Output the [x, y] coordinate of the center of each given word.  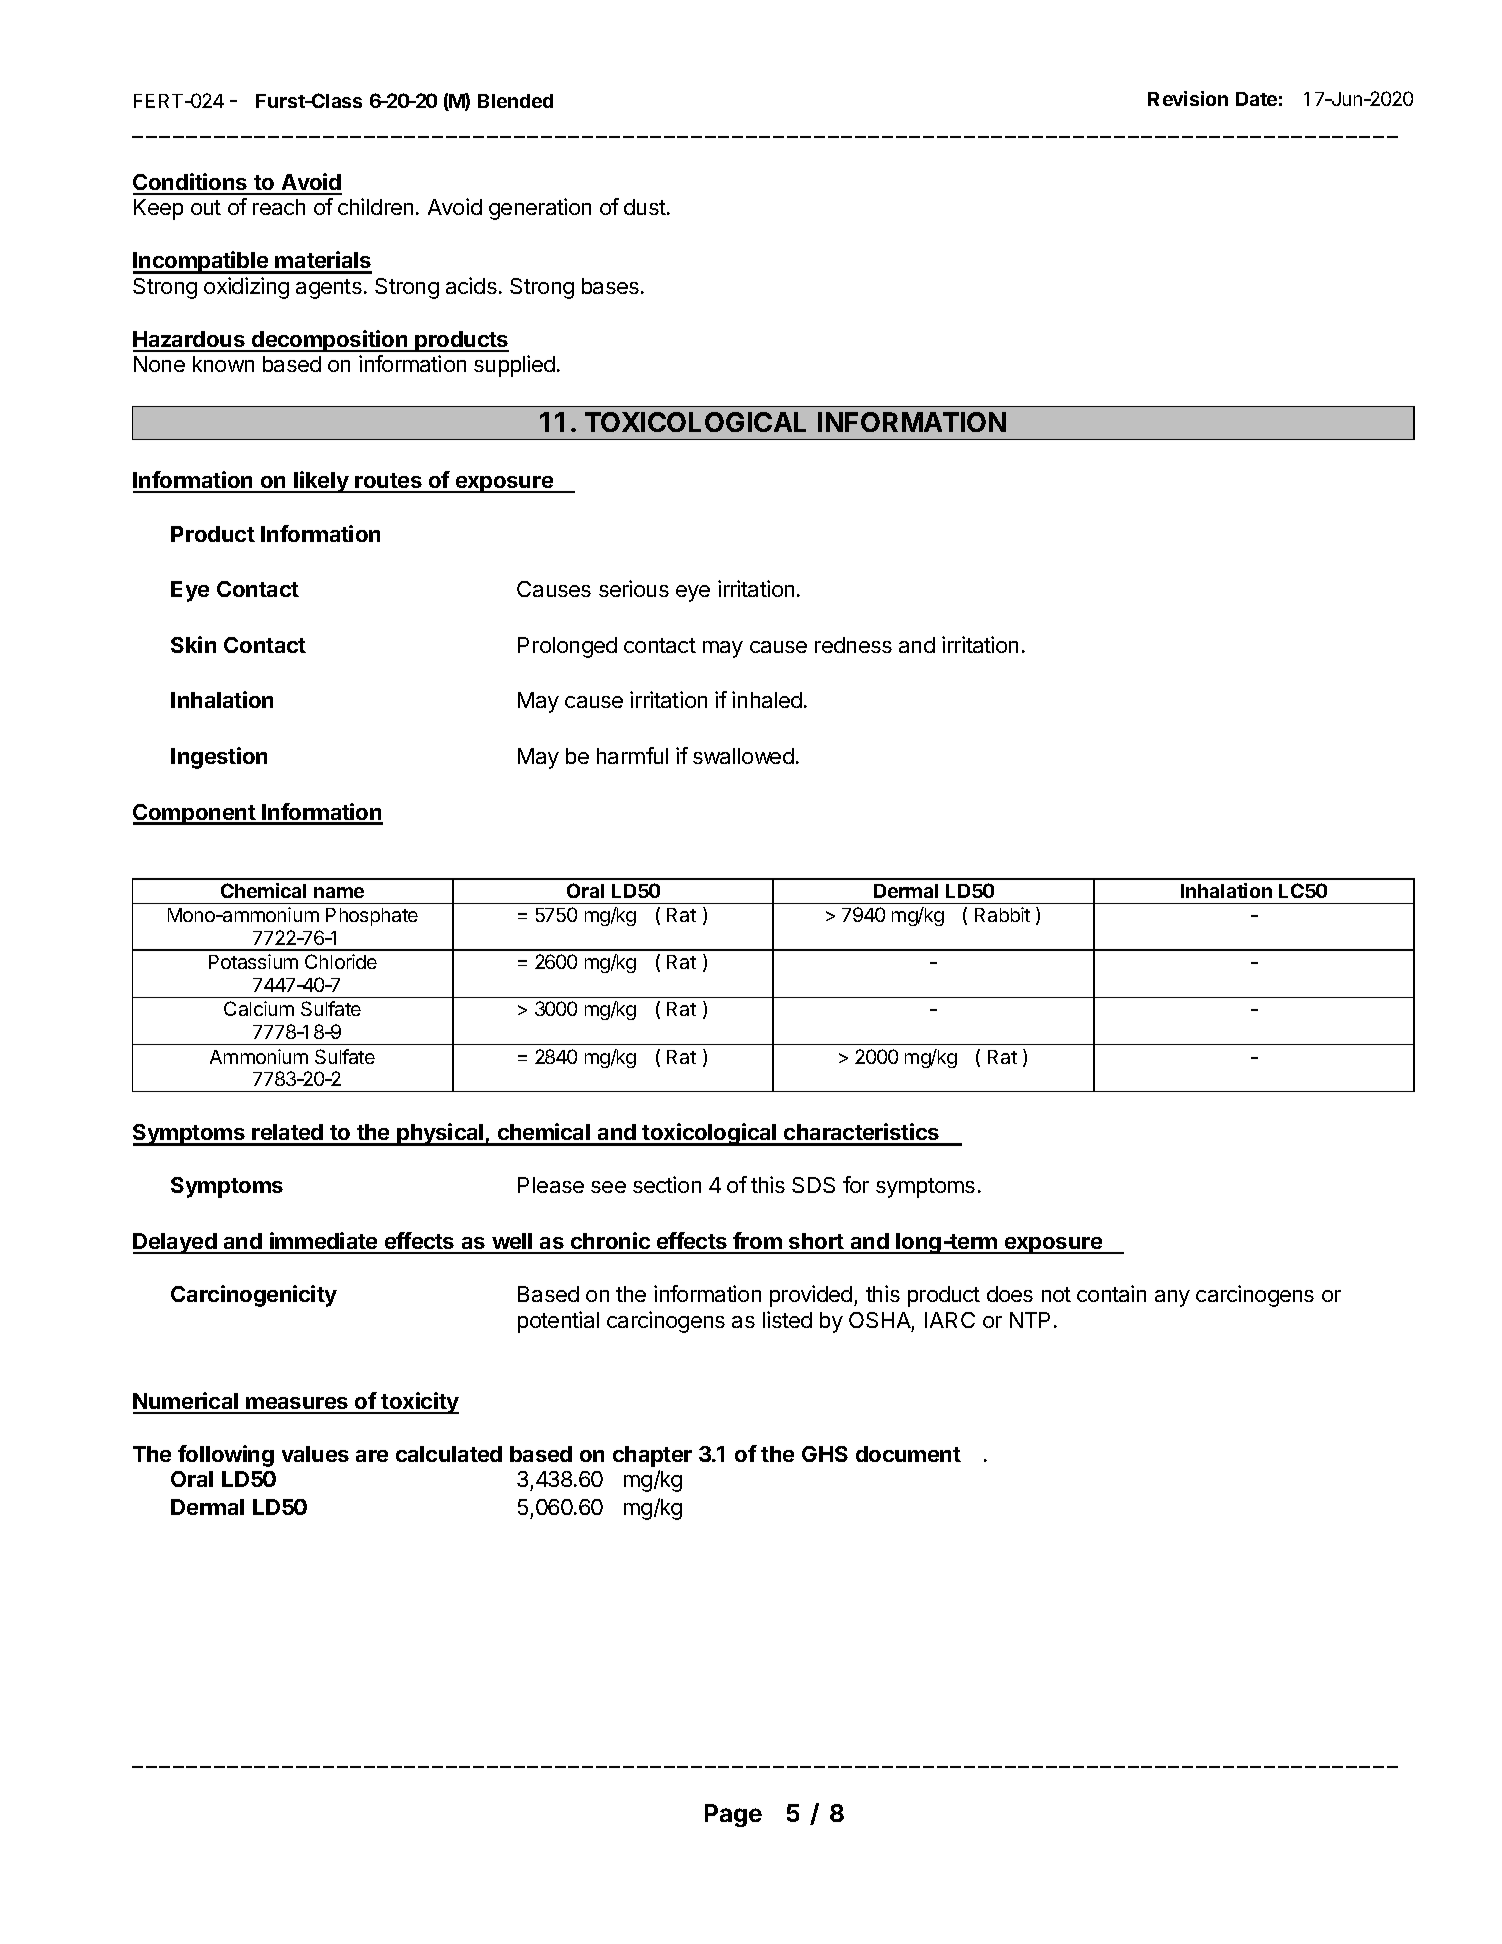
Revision [1188, 98]
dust [645, 207]
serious [634, 588]
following [226, 1456]
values [315, 1454]
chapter [652, 1456]
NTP [1030, 1320]
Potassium [253, 961]
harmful [632, 755]
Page [733, 1815]
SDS [813, 1185]
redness [853, 645]
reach [279, 207]
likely [322, 482]
